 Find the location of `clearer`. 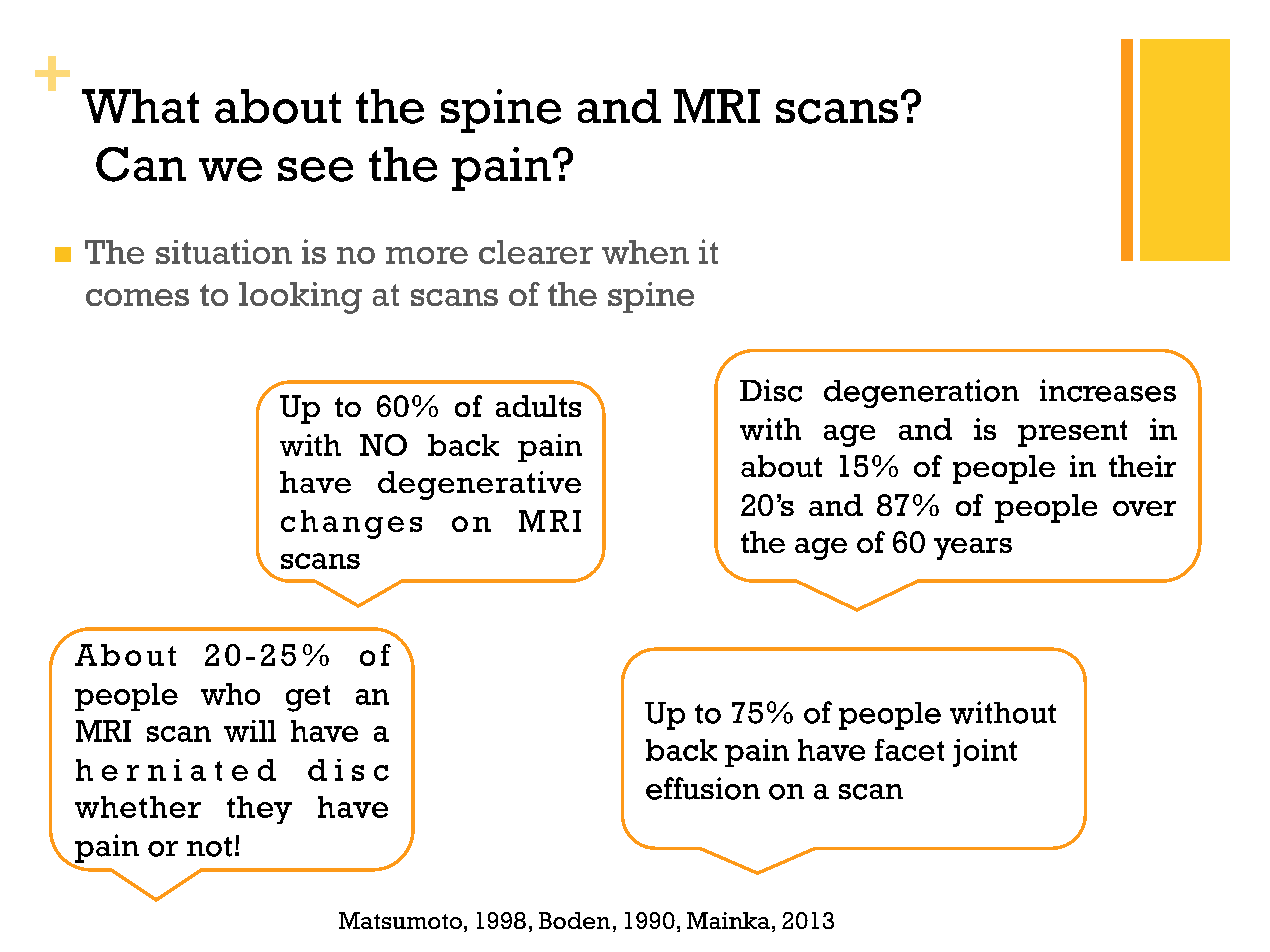

clearer is located at coordinates (536, 252).
